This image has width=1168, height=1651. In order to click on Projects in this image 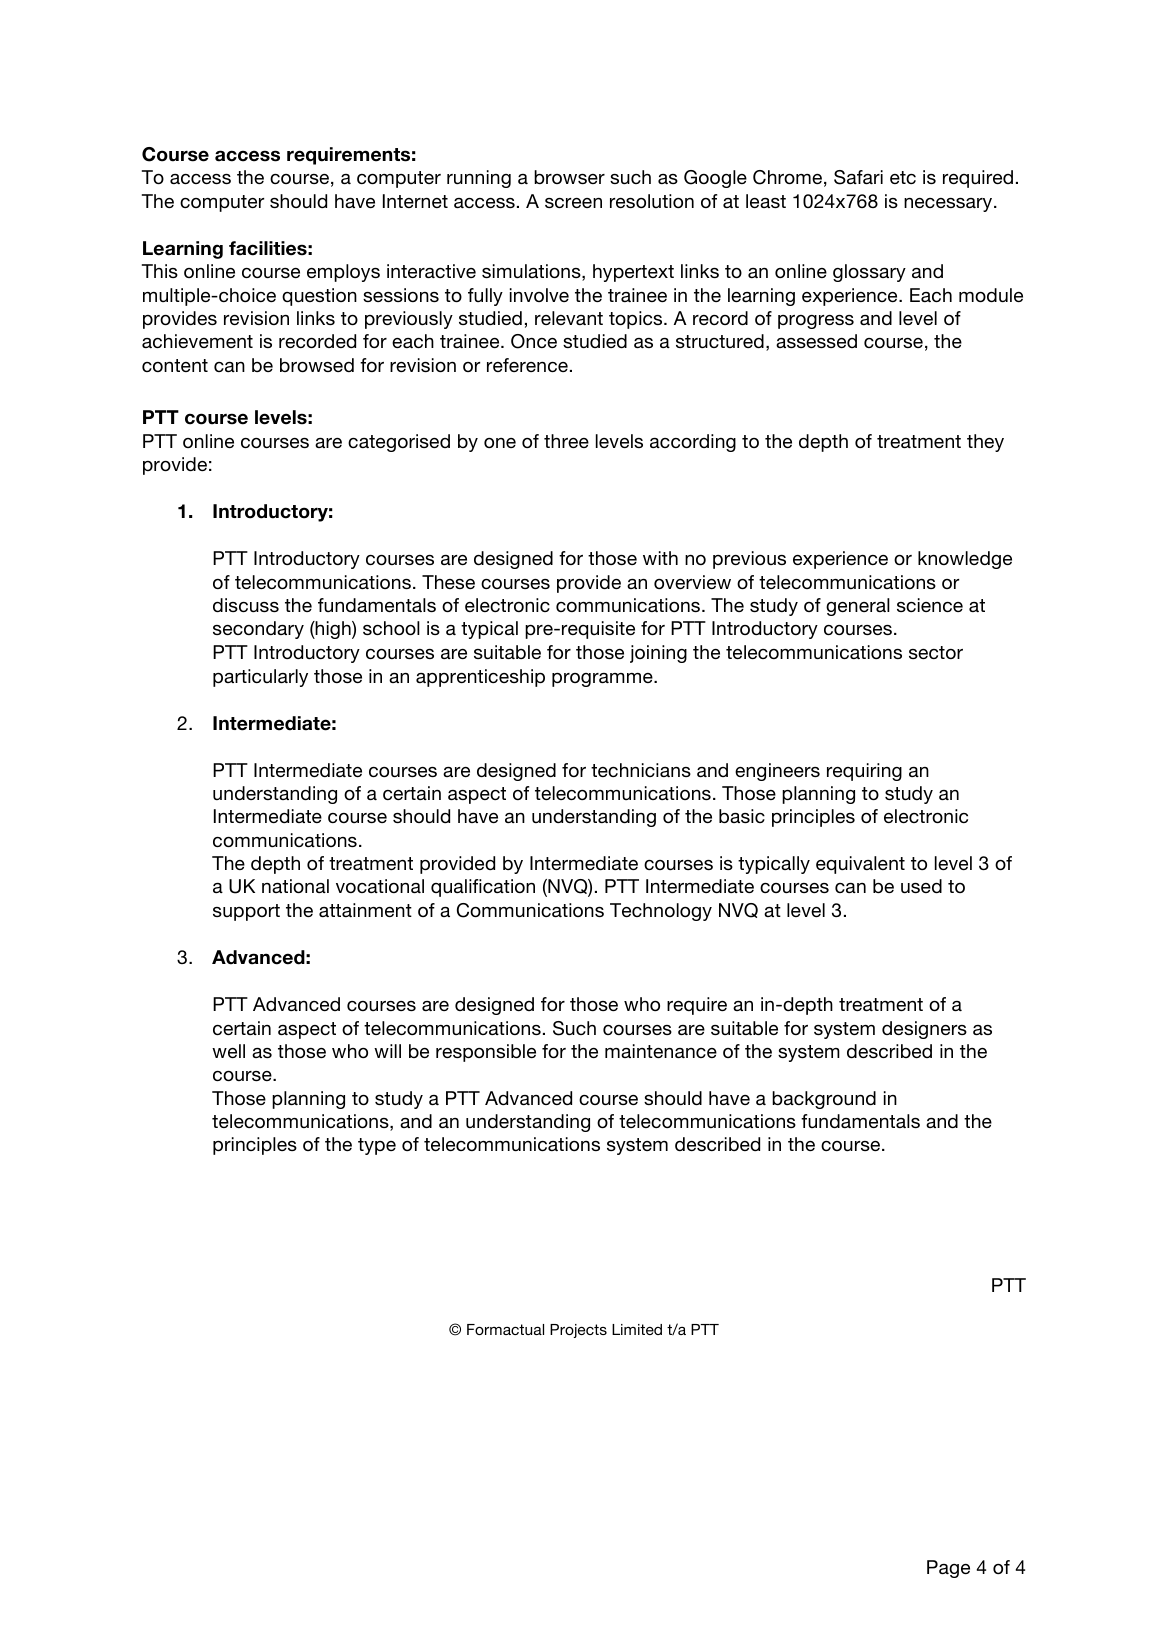, I will do `click(578, 1331)`.
